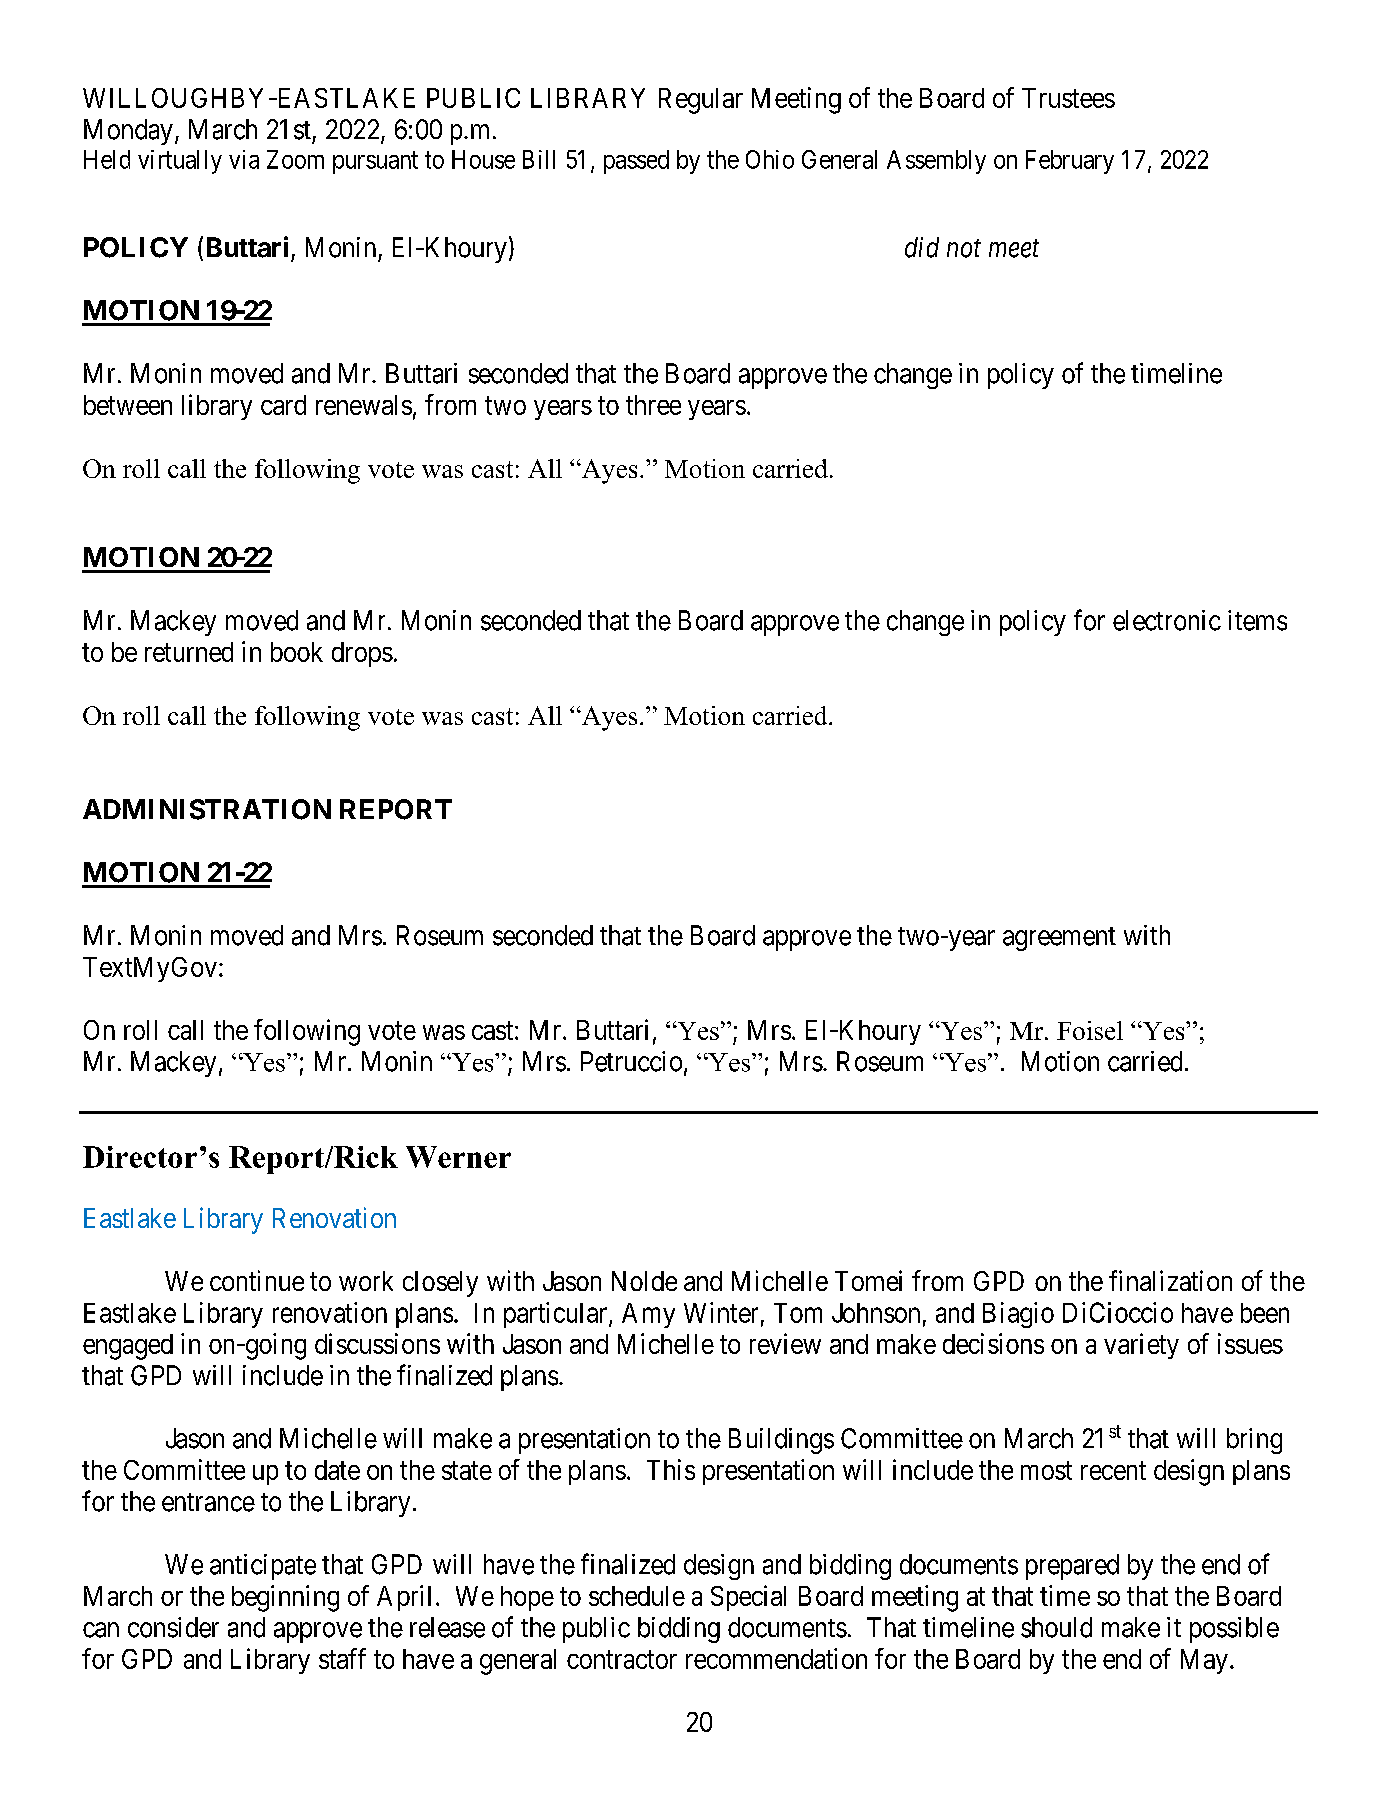 This page has height=1808, width=1397. What do you see at coordinates (1070, 162) in the page?
I see `February` at bounding box center [1070, 162].
